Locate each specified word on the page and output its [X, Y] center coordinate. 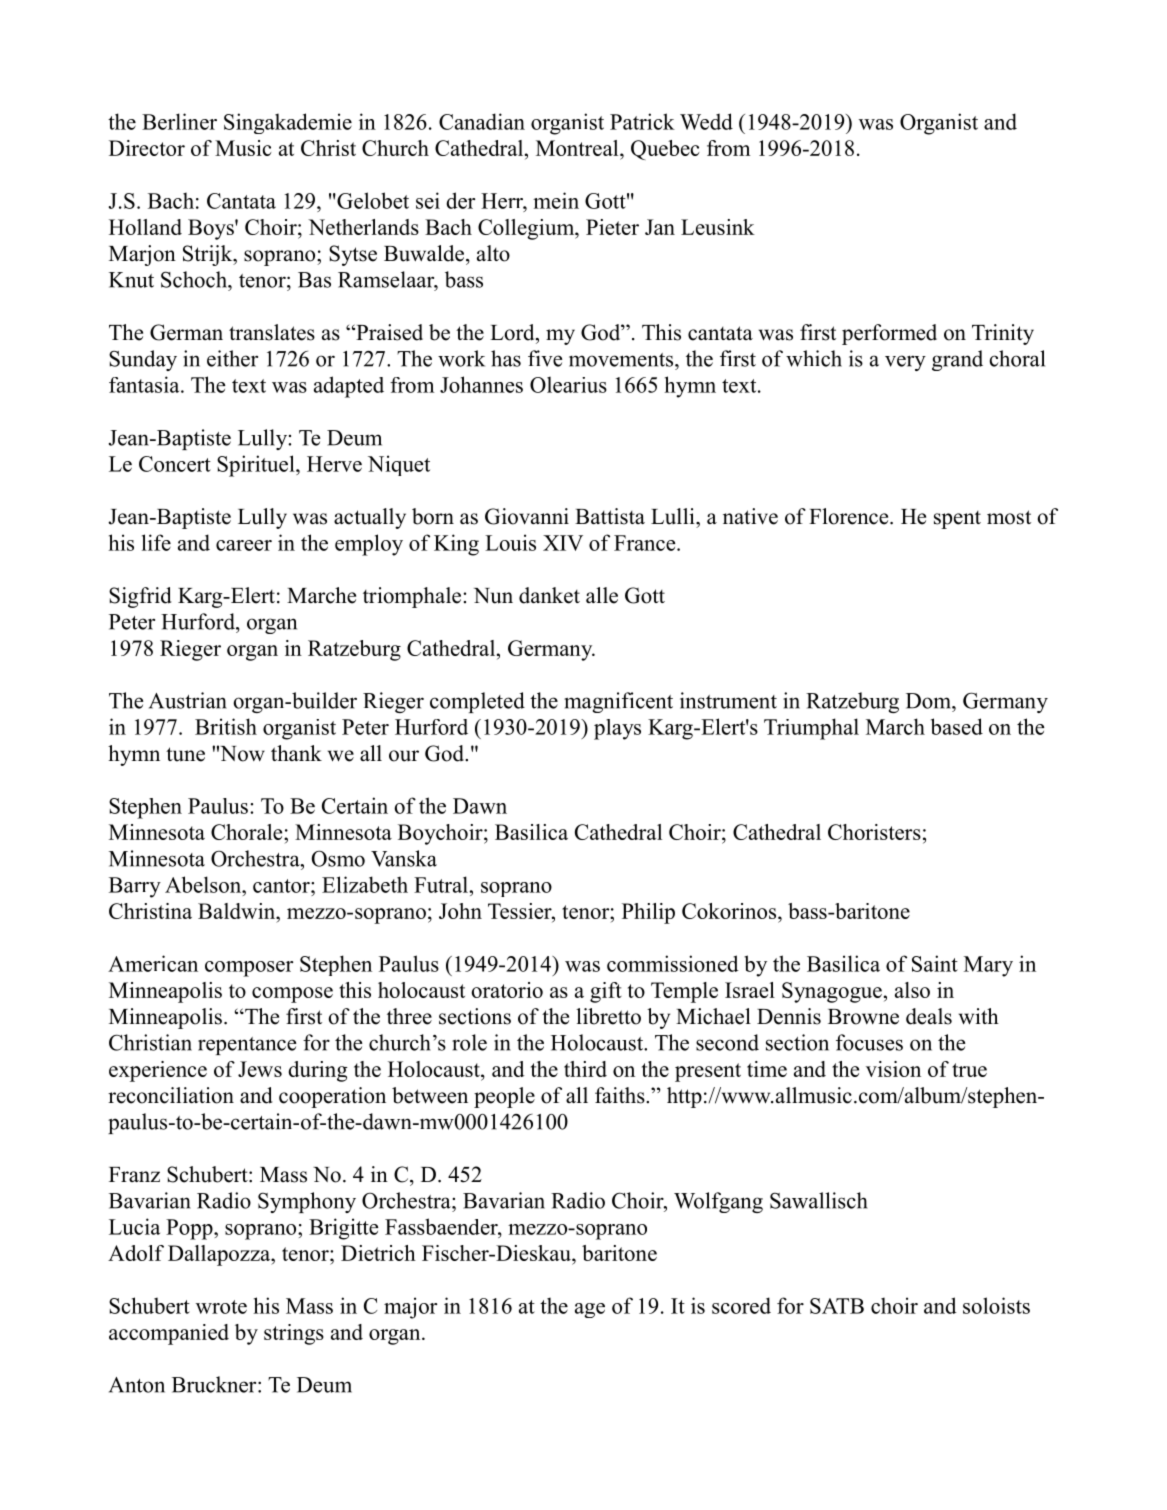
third [585, 1069]
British [226, 726]
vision [893, 1069]
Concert [175, 464]
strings [294, 1334]
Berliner [179, 121]
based [957, 726]
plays [617, 729]
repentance [247, 1046]
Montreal [578, 148]
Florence [850, 516]
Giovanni [527, 516]
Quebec [665, 150]
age [590, 1310]
